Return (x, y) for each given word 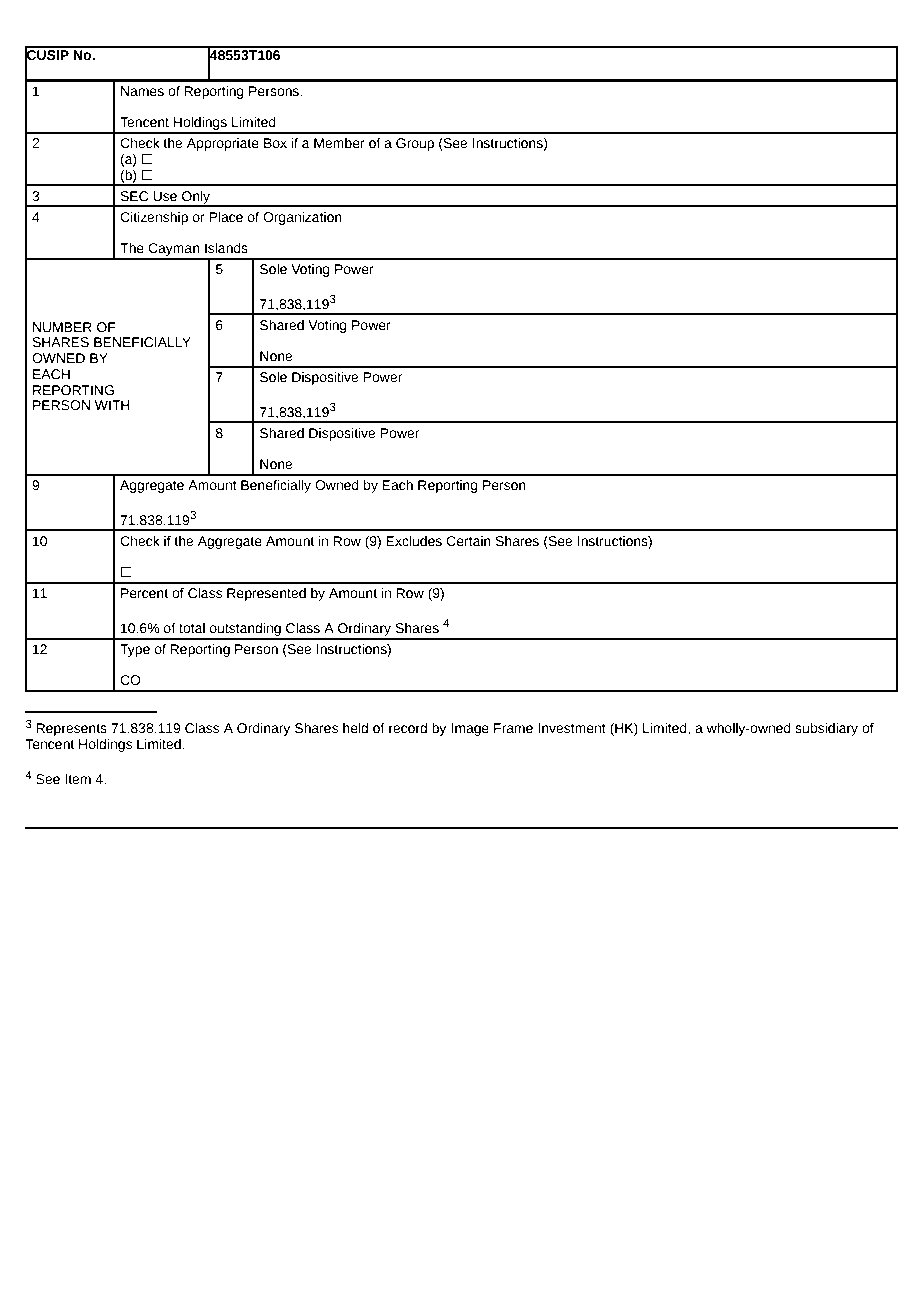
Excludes (414, 541)
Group (415, 144)
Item (78, 779)
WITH (112, 405)
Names (142, 91)
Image (470, 729)
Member (339, 143)
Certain (468, 541)
